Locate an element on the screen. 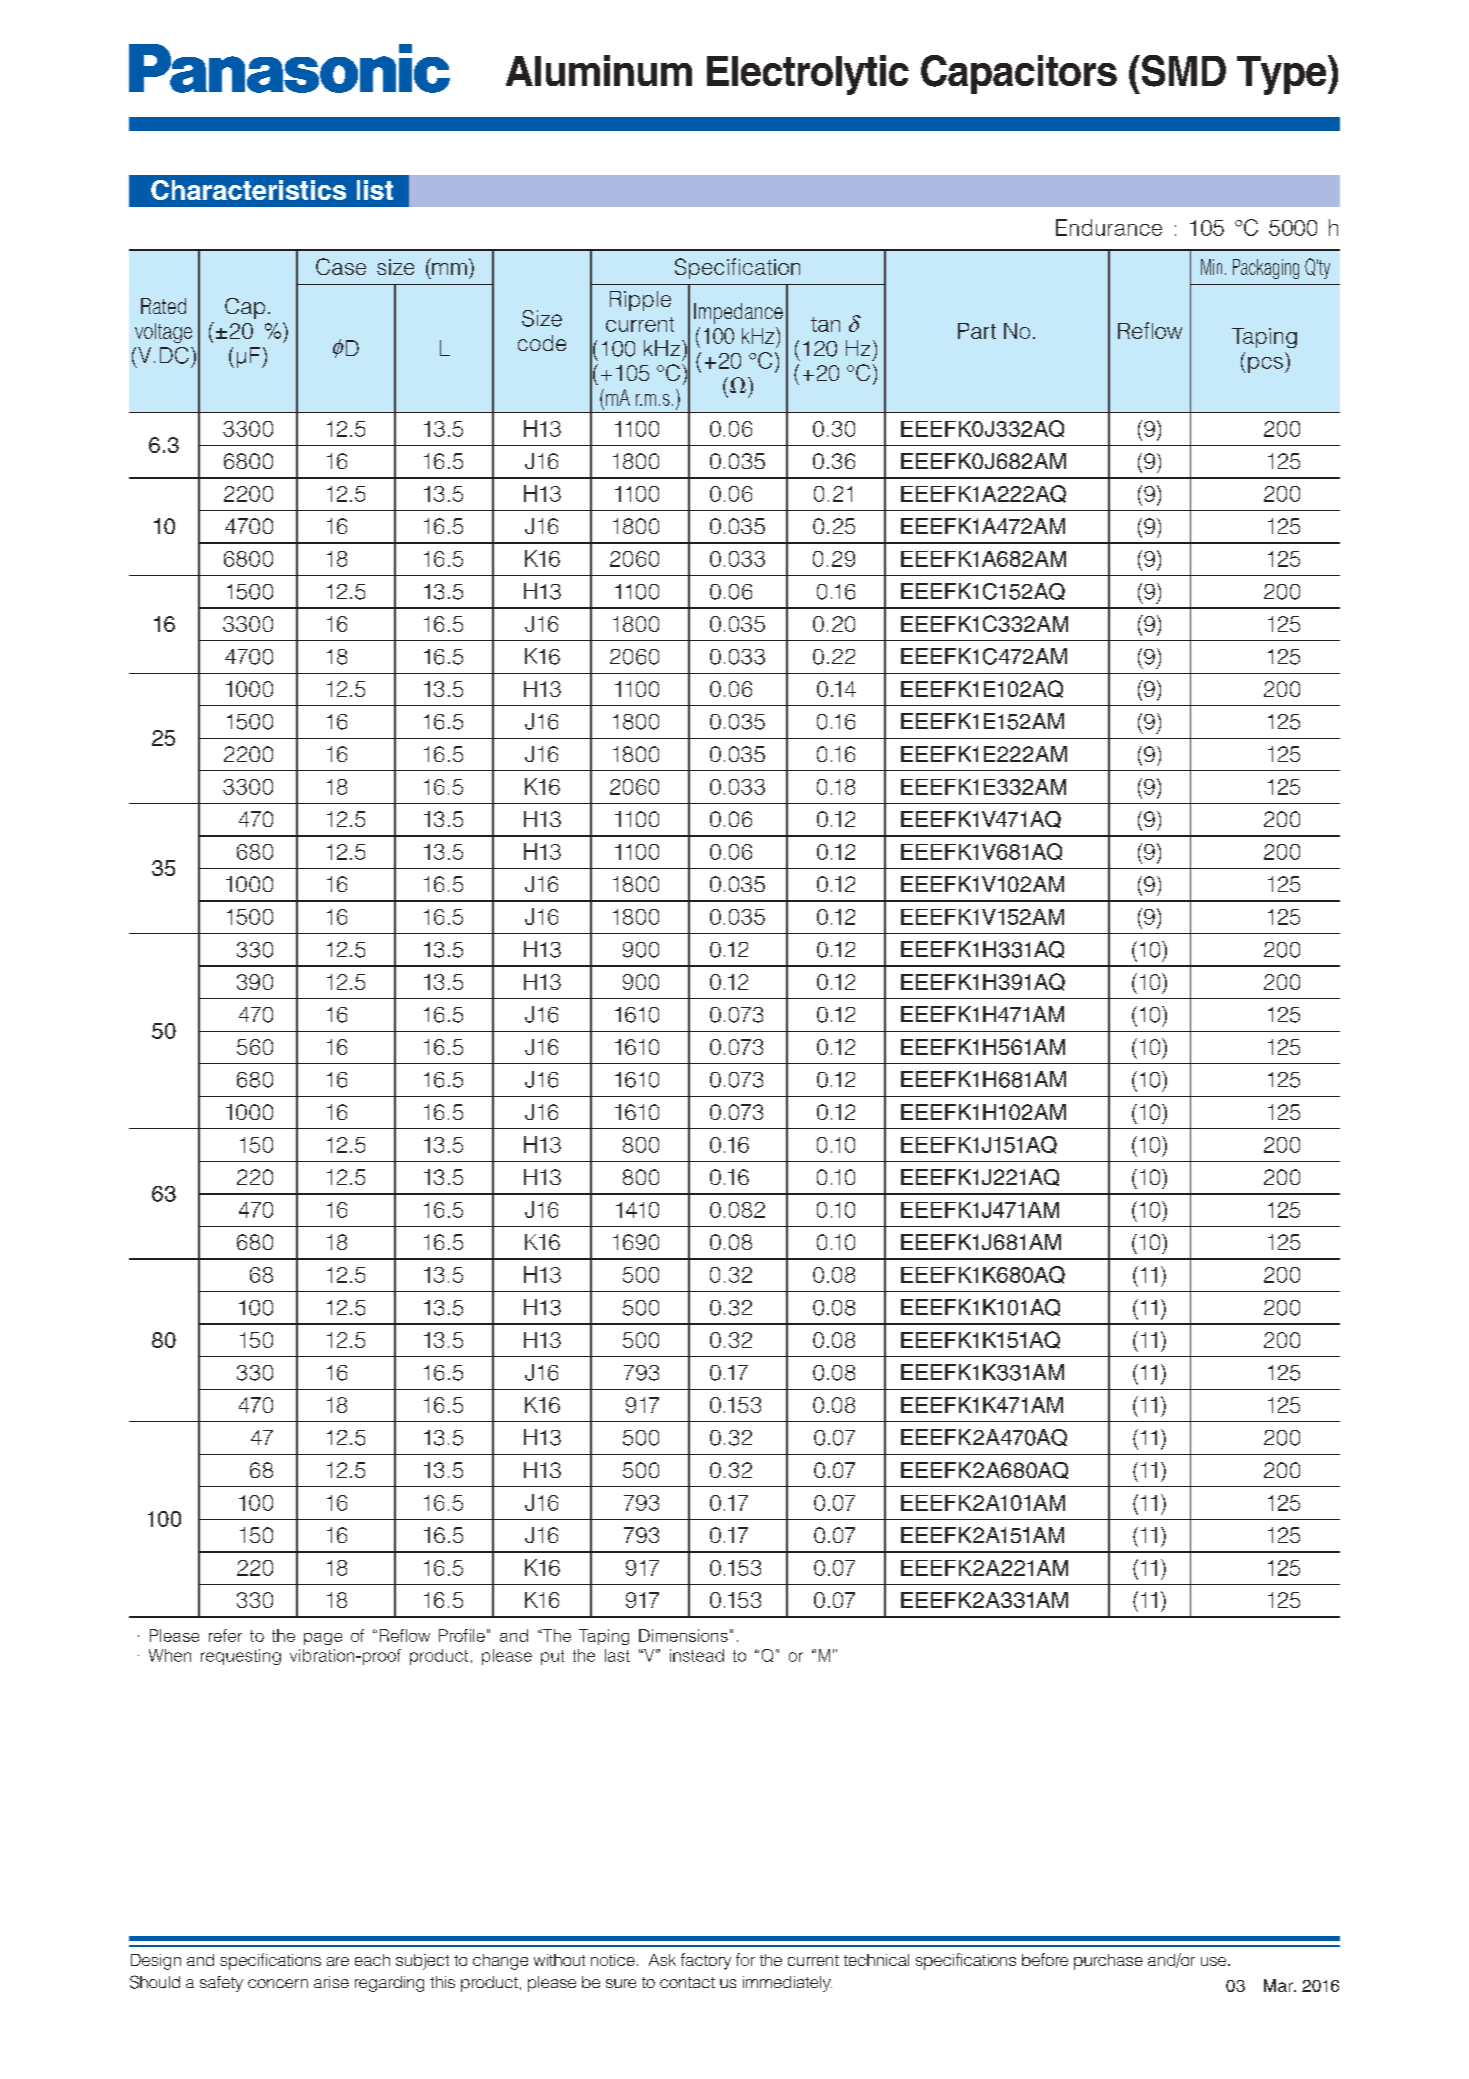 This screenshot has width=1469, height=2079. refer is located at coordinates (225, 1635).
